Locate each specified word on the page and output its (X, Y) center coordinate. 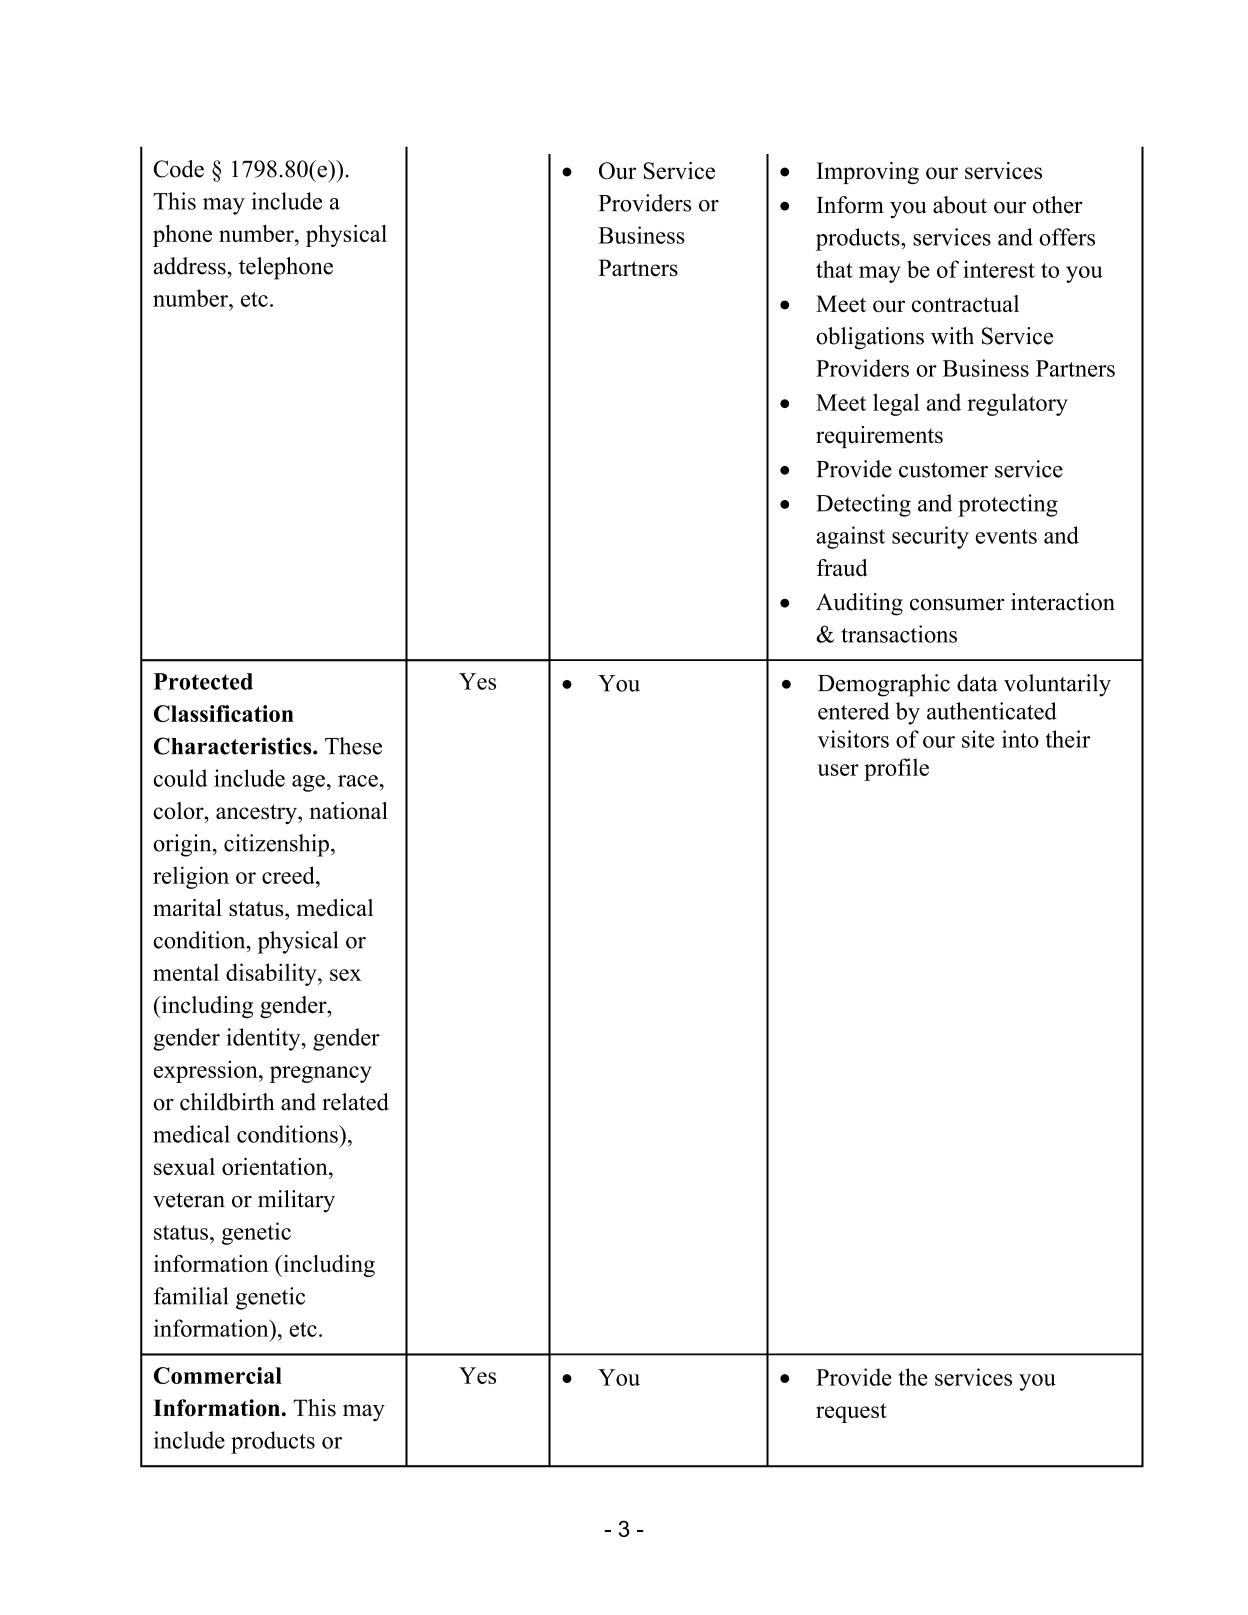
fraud (842, 568)
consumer (957, 604)
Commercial (218, 1375)
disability (272, 974)
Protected (203, 681)
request (851, 1413)
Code (179, 169)
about (960, 205)
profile (896, 769)
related (355, 1102)
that (834, 269)
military (296, 1201)
